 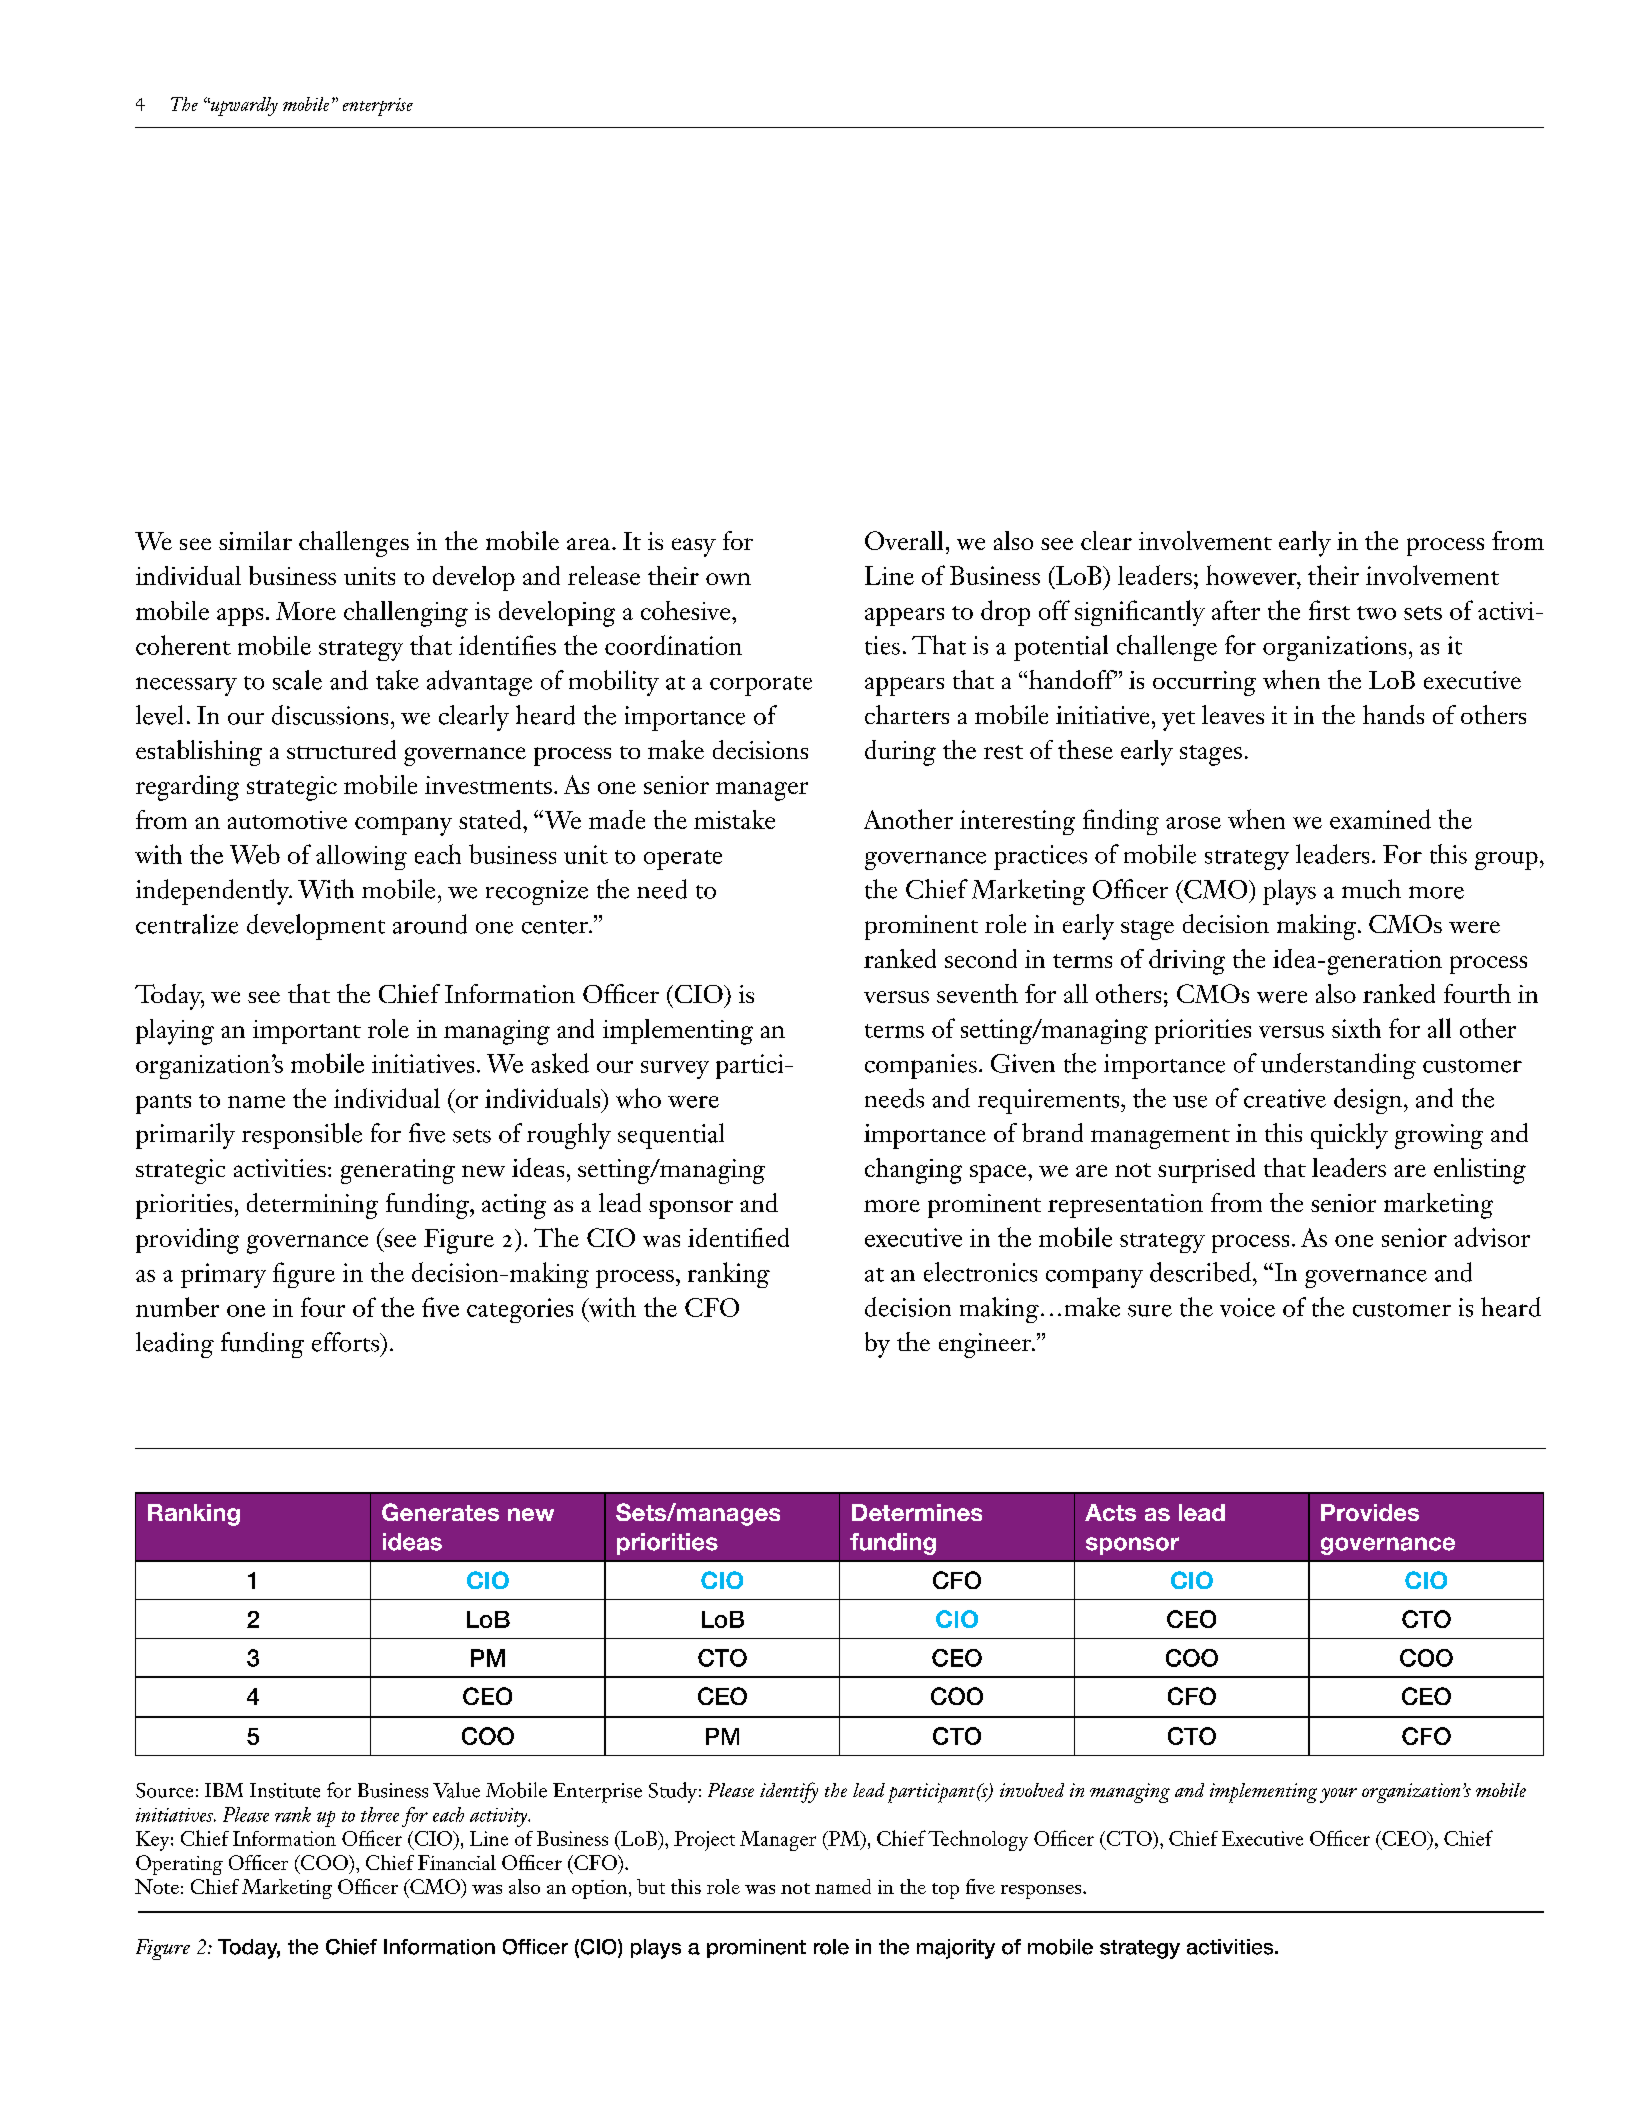 What do you see at coordinates (240, 617) in the document?
I see `apps` at bounding box center [240, 617].
